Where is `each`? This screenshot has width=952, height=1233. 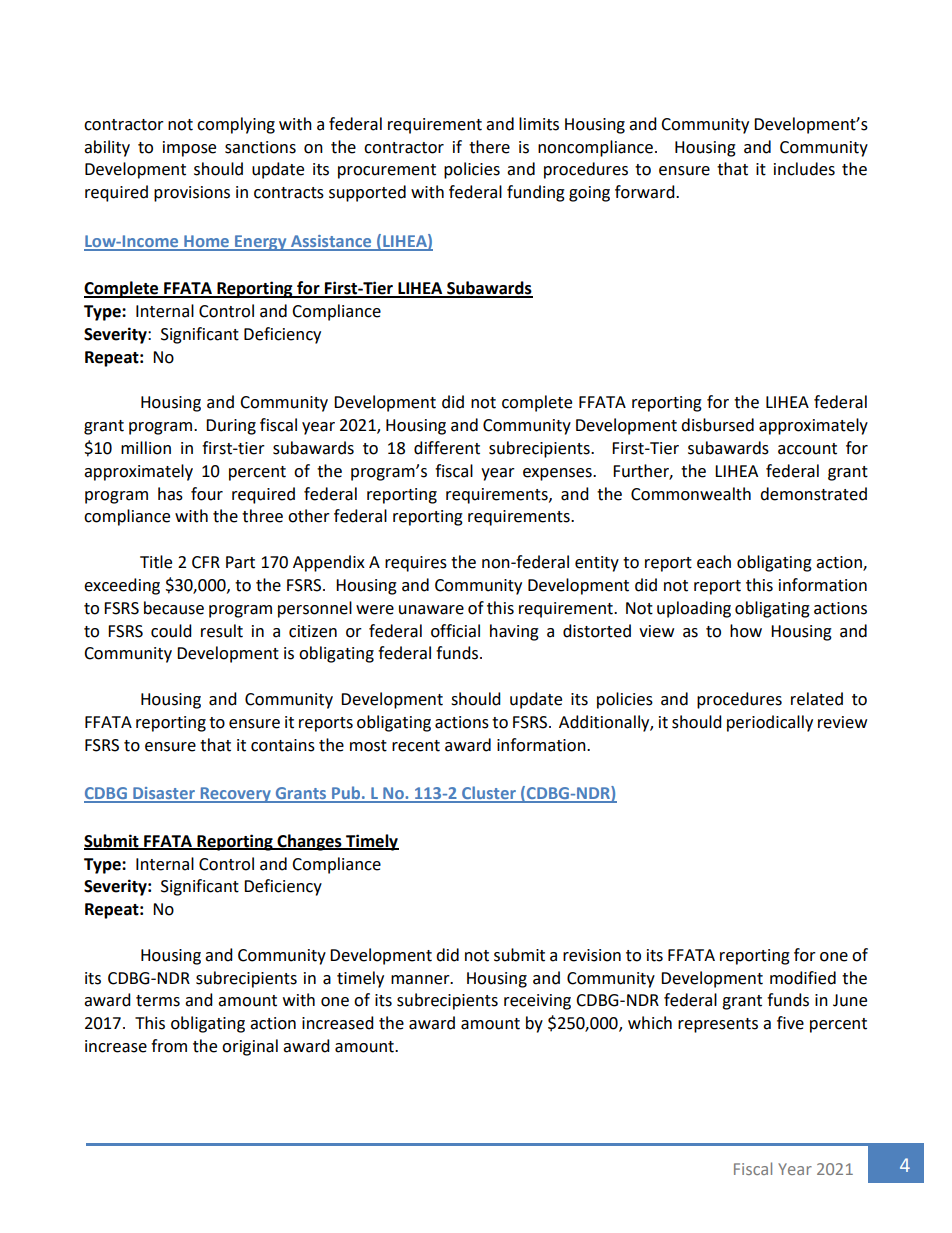 each is located at coordinates (714, 562).
